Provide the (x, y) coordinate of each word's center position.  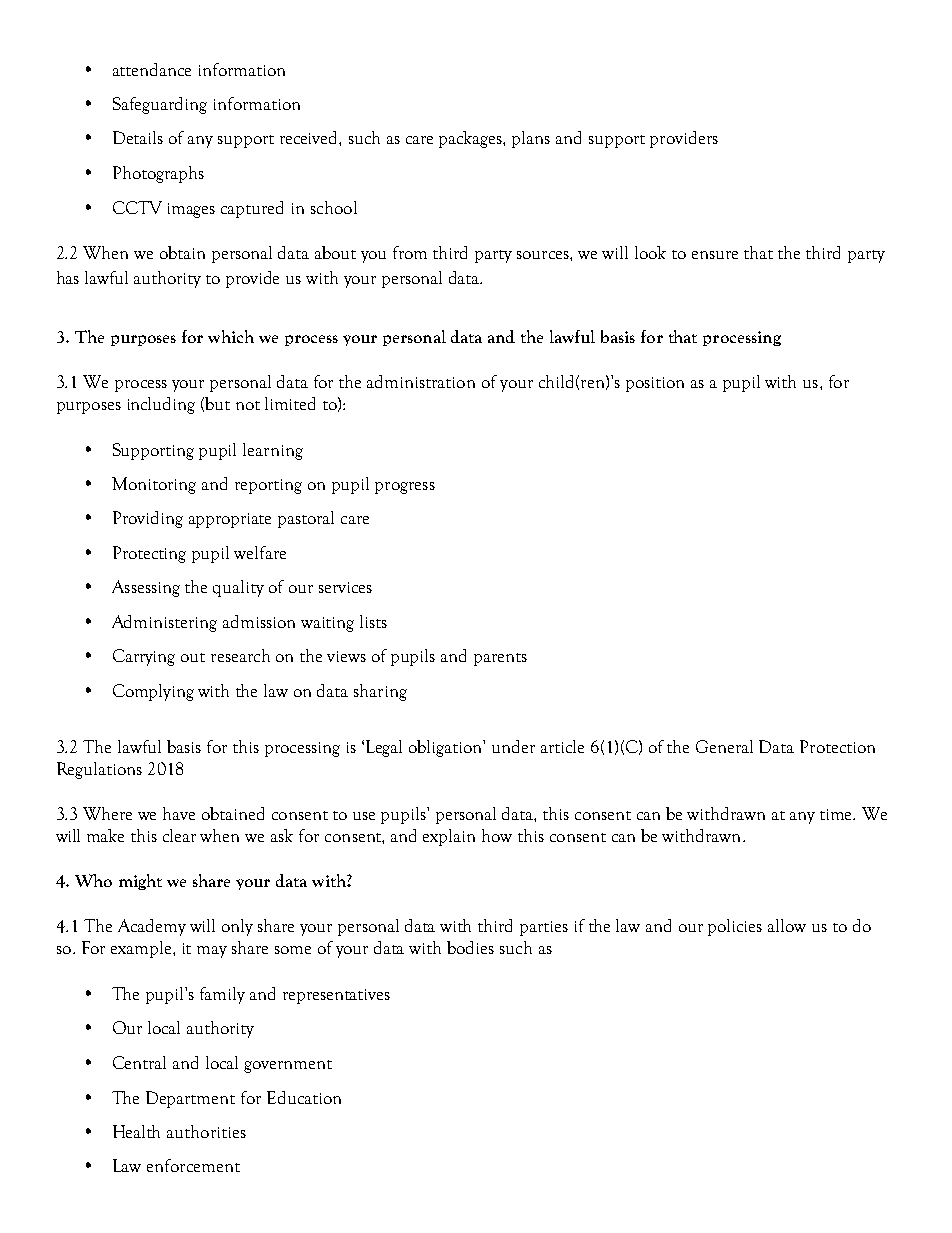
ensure (715, 255)
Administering (164, 623)
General (724, 746)
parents (500, 659)
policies (735, 927)
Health (136, 1131)
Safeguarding (160, 105)
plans (531, 139)
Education (304, 1097)
